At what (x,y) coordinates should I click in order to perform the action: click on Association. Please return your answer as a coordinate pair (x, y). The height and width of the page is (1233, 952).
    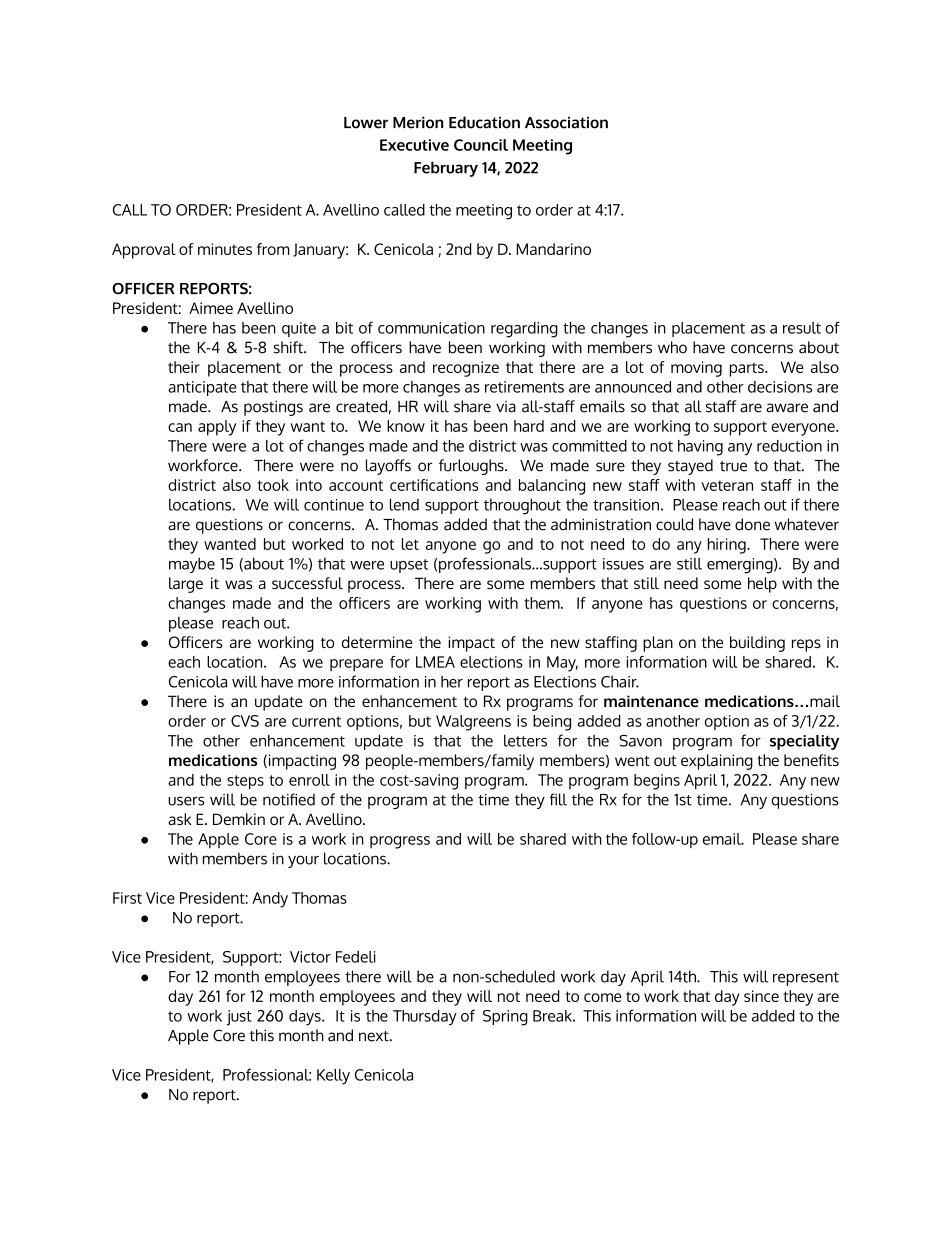
    Looking at the image, I should click on (566, 123).
